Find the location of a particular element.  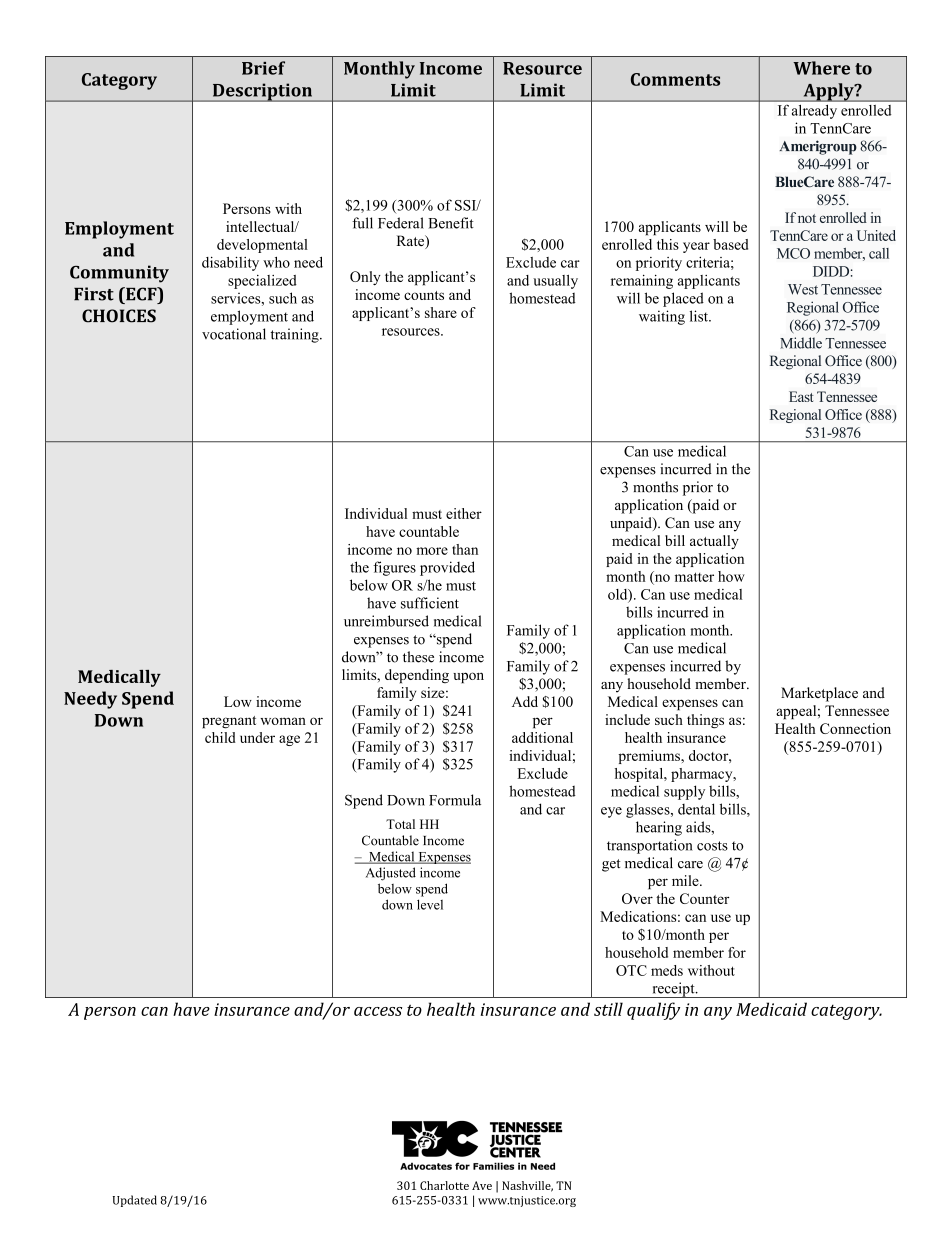

additional is located at coordinates (542, 737).
